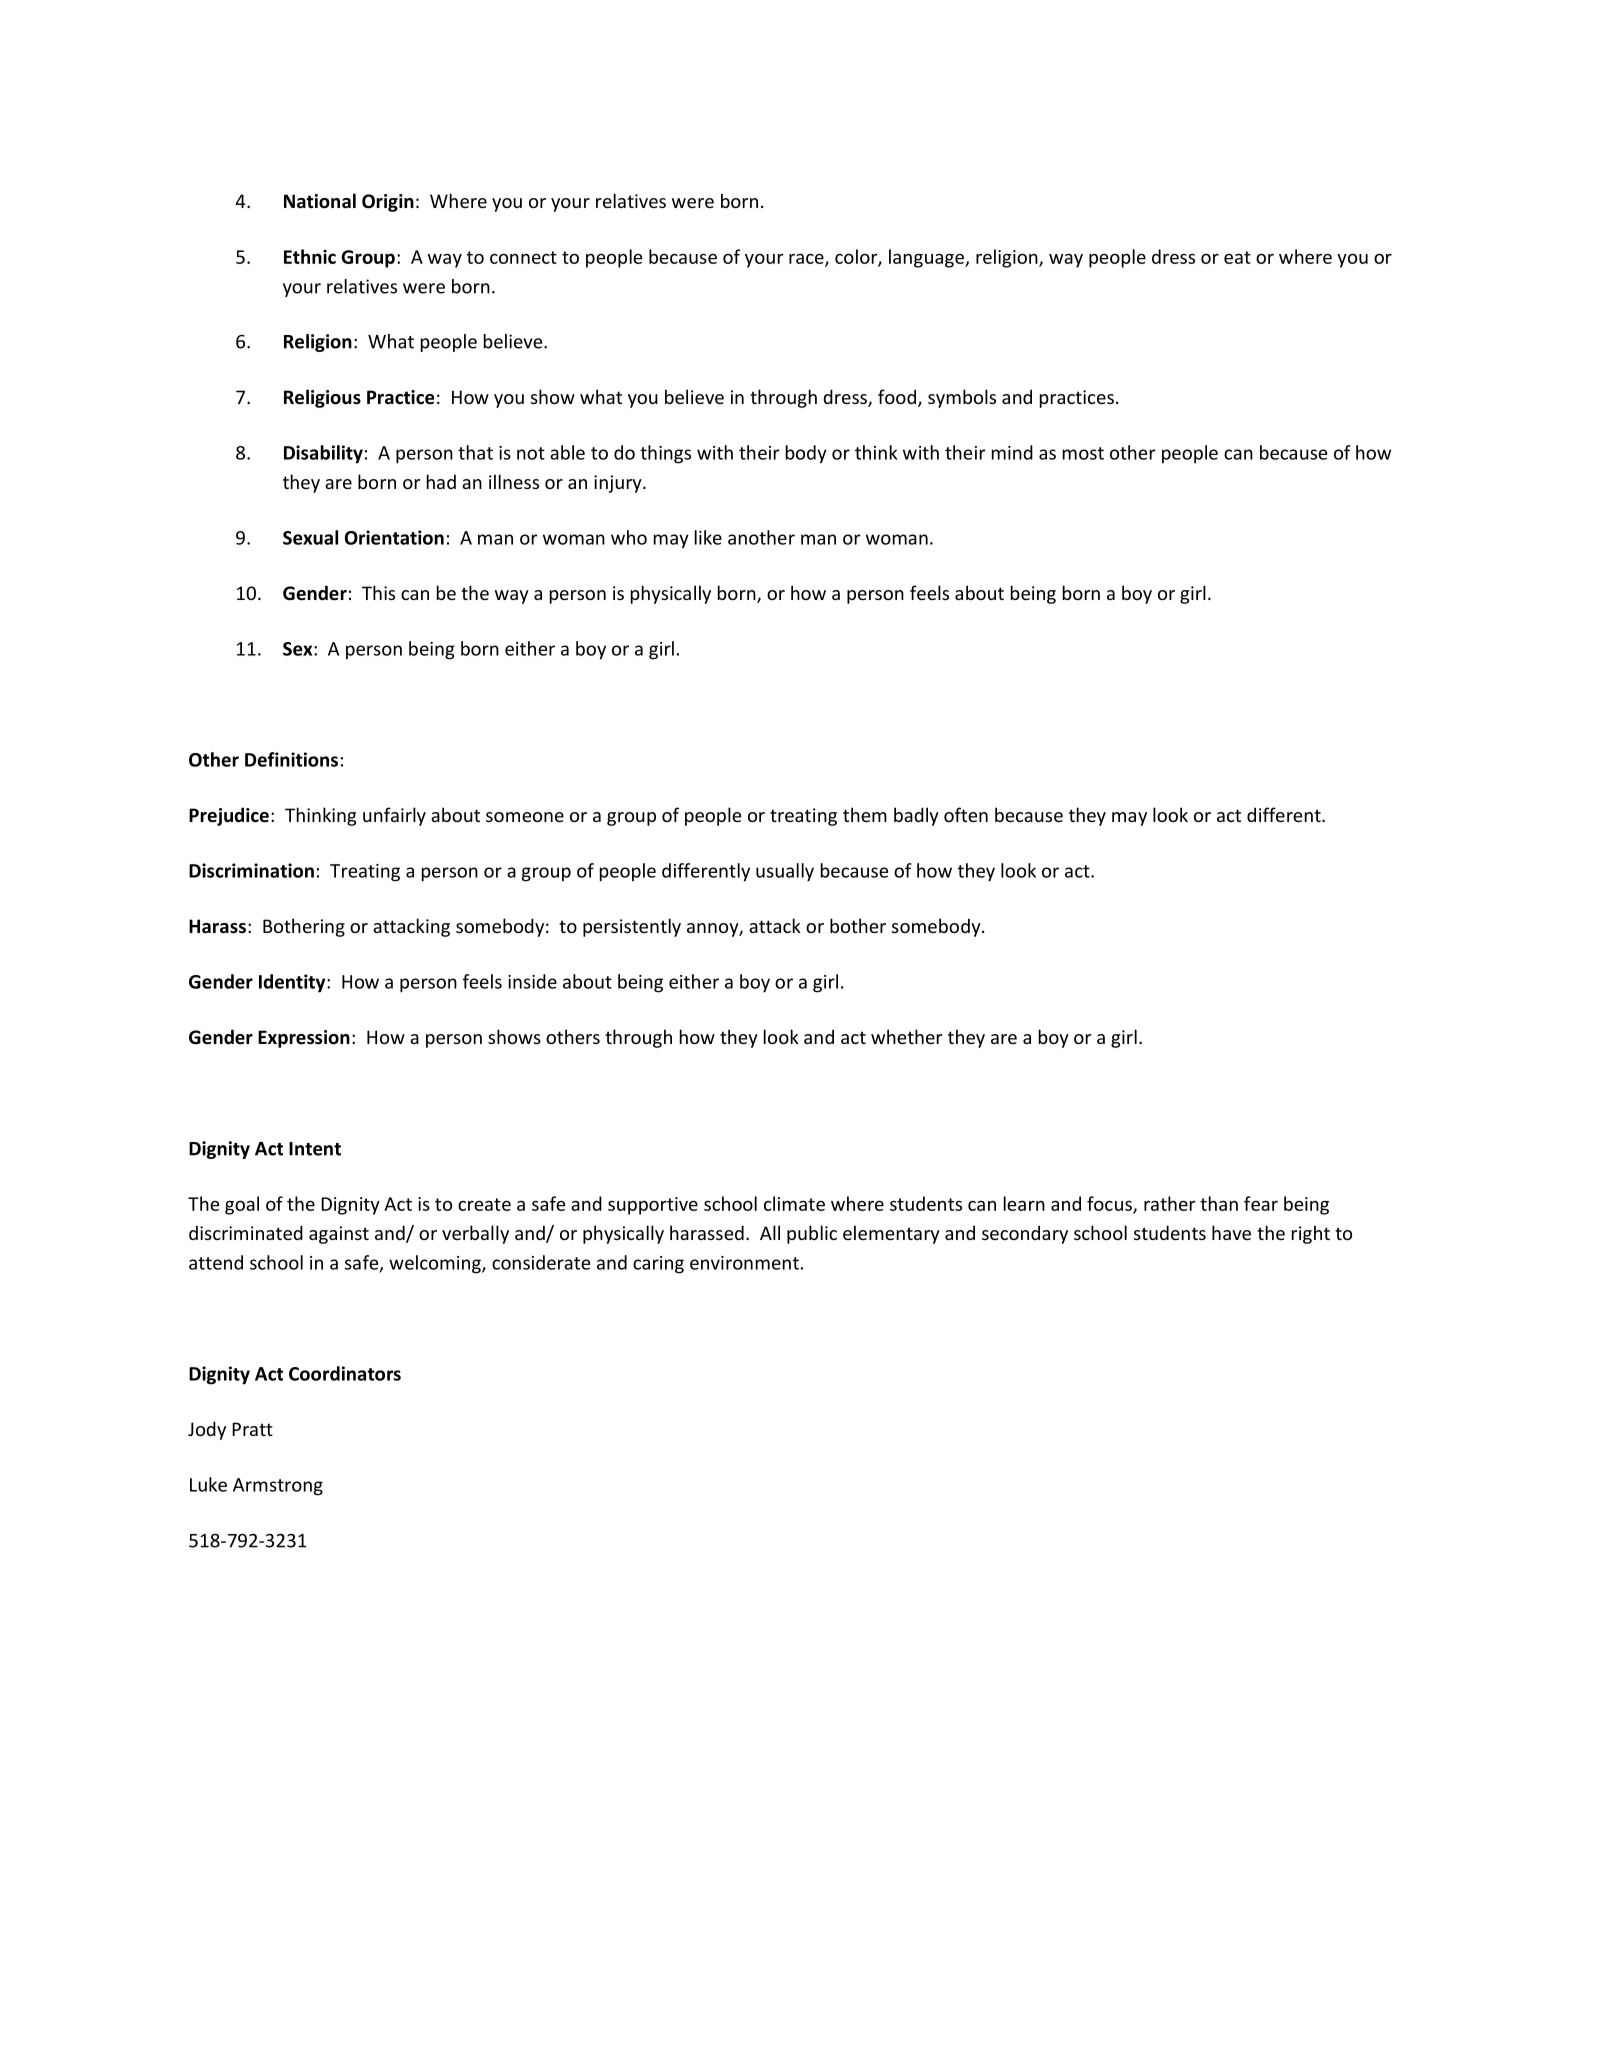 This screenshot has height=2071, width=1600. I want to click on Ethnic, so click(310, 256).
